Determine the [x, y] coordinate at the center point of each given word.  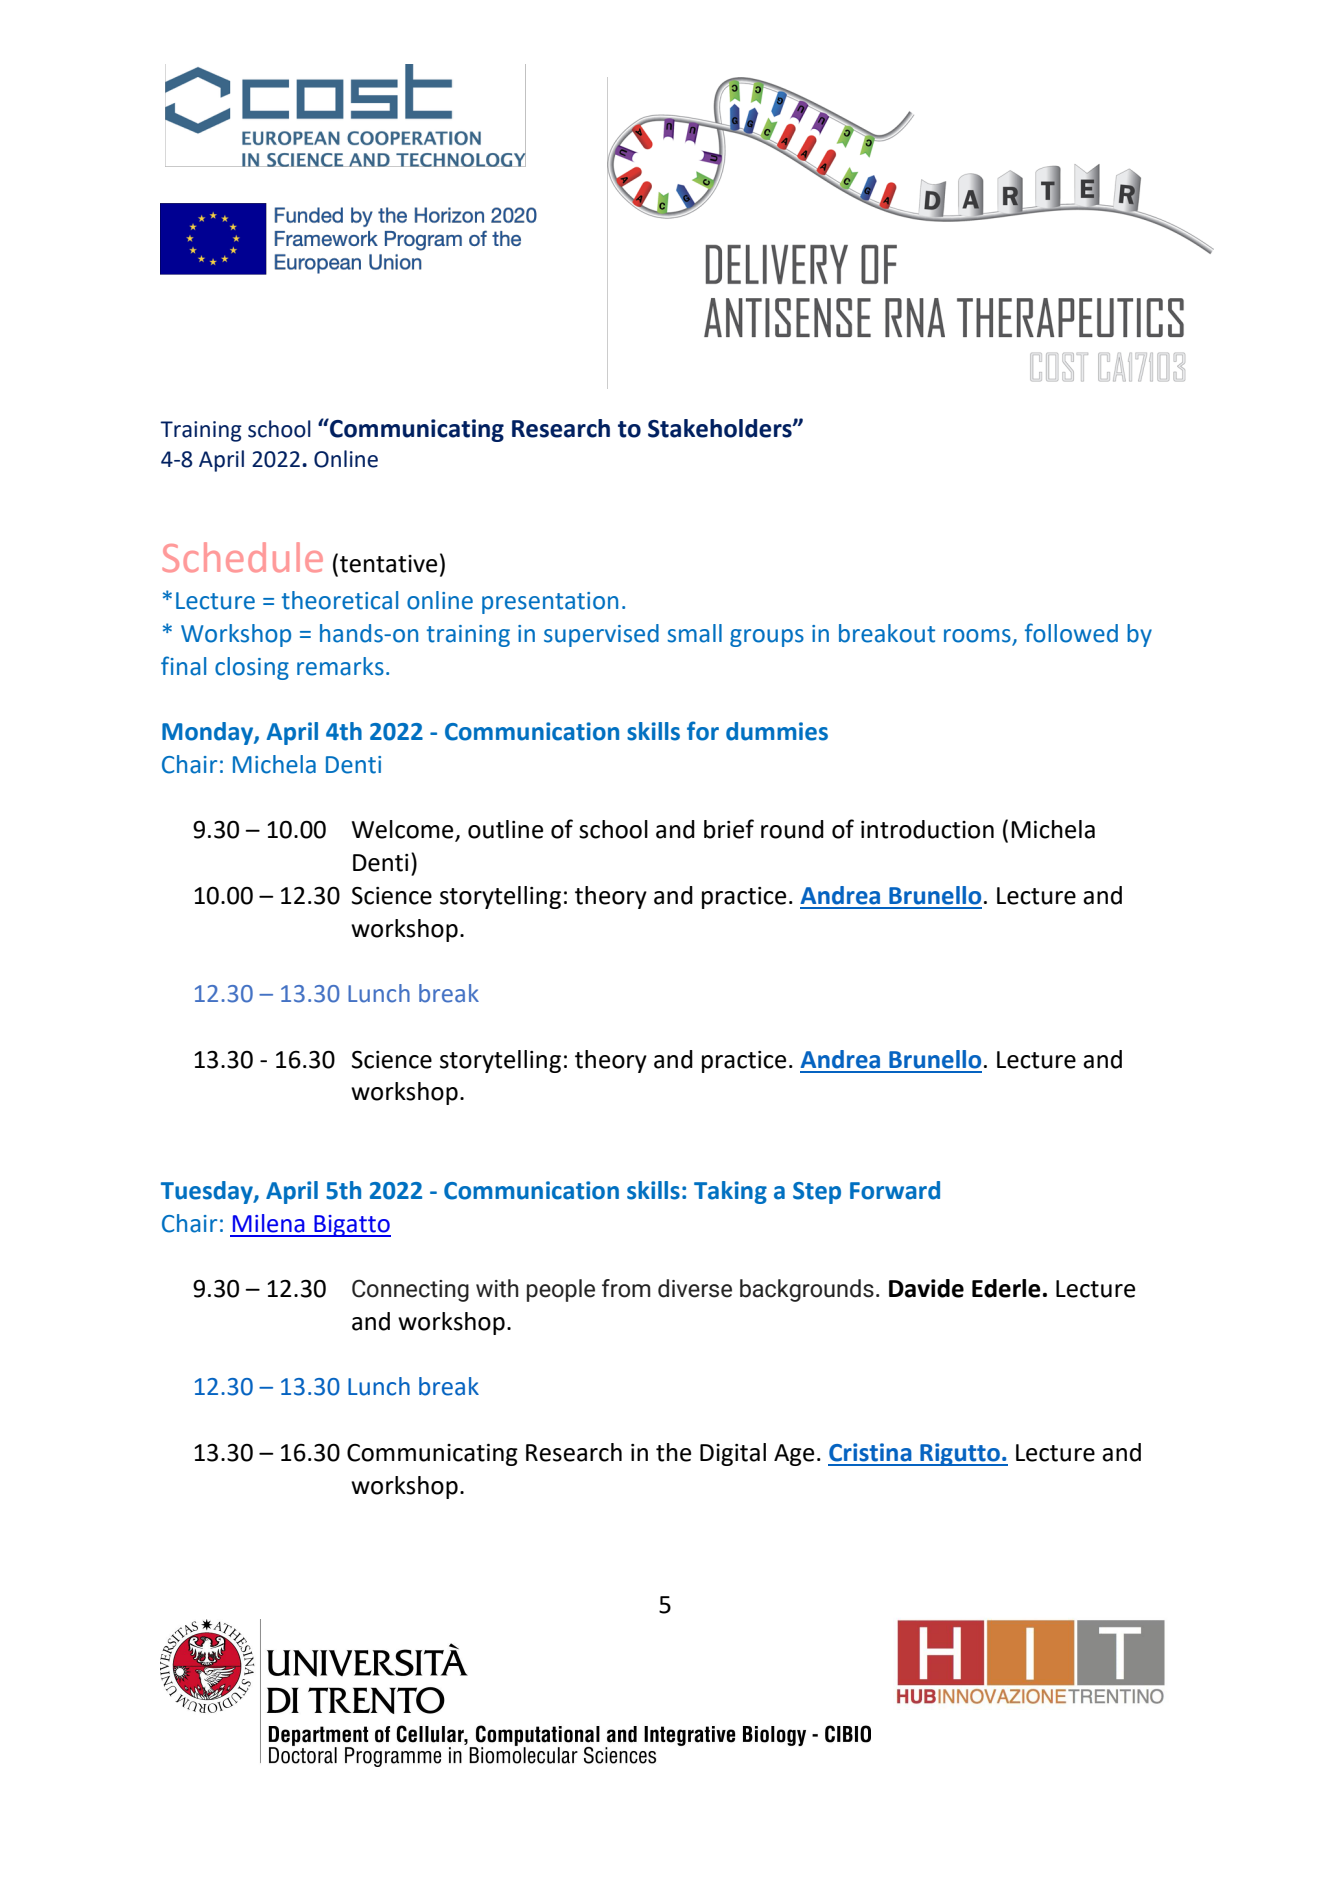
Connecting [410, 1290]
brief [729, 829]
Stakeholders [721, 428]
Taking [730, 1192]
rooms [978, 637]
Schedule [242, 557]
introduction [927, 829]
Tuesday [208, 1192]
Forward [895, 1190]
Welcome [404, 830]
